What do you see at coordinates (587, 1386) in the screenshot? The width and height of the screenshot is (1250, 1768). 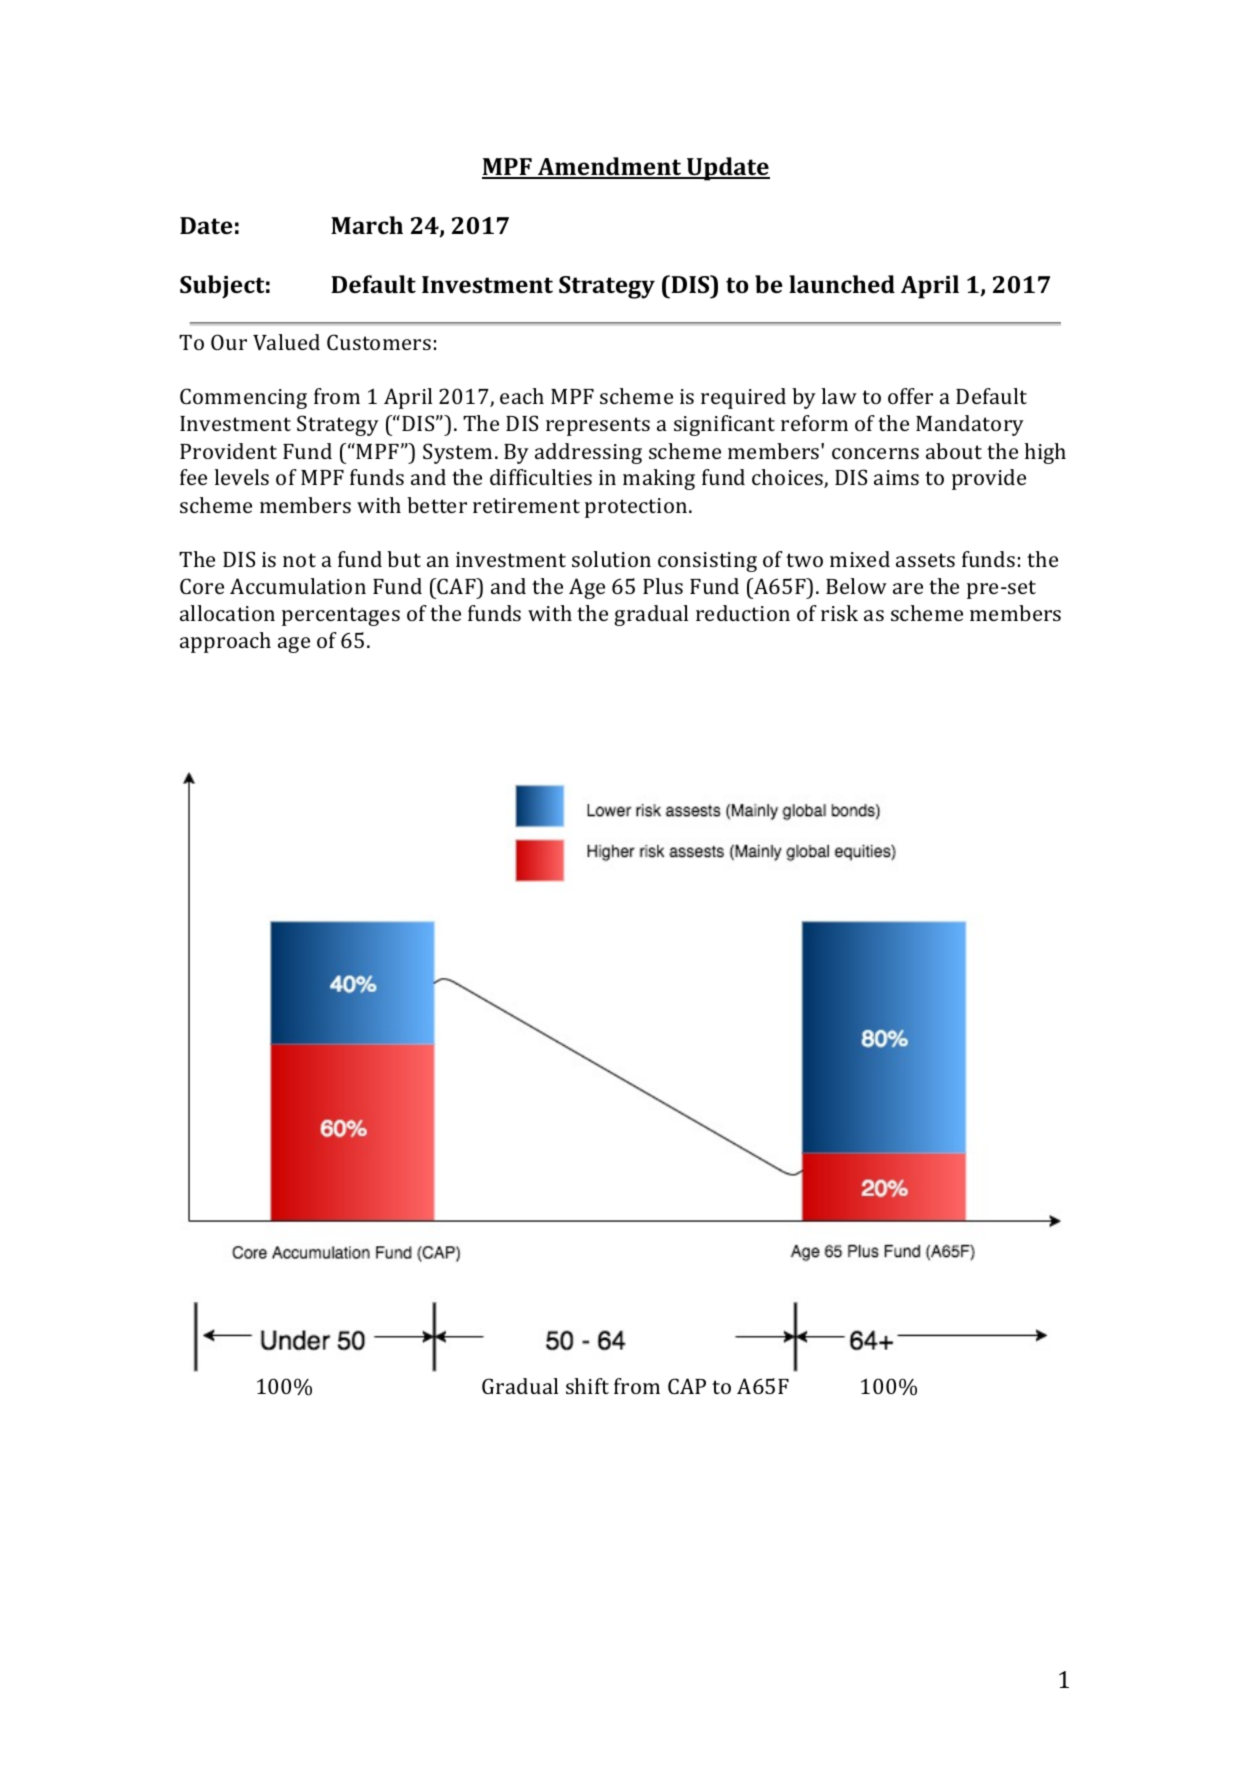 I see `shift` at bounding box center [587, 1386].
